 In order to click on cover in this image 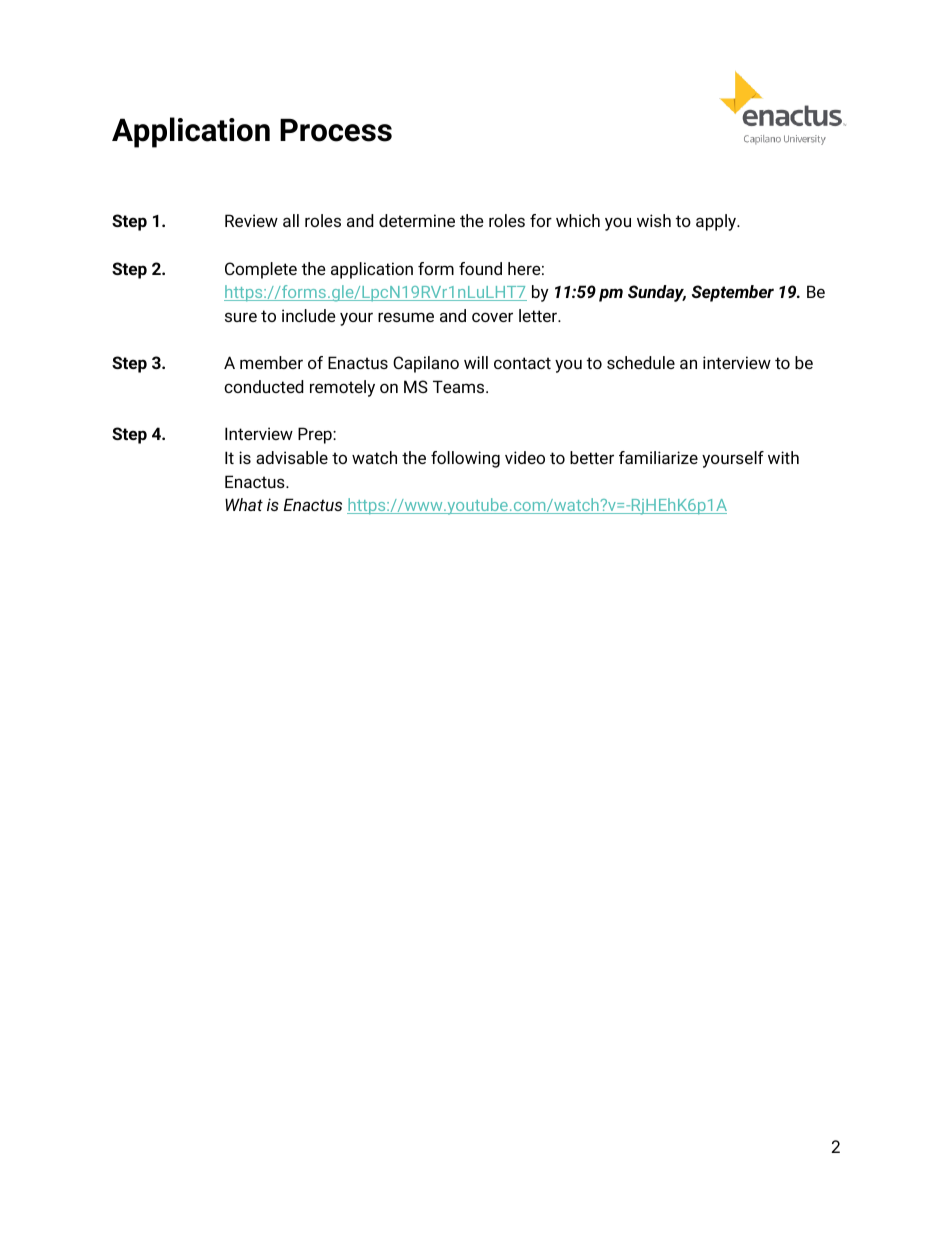, I will do `click(492, 317)`.
